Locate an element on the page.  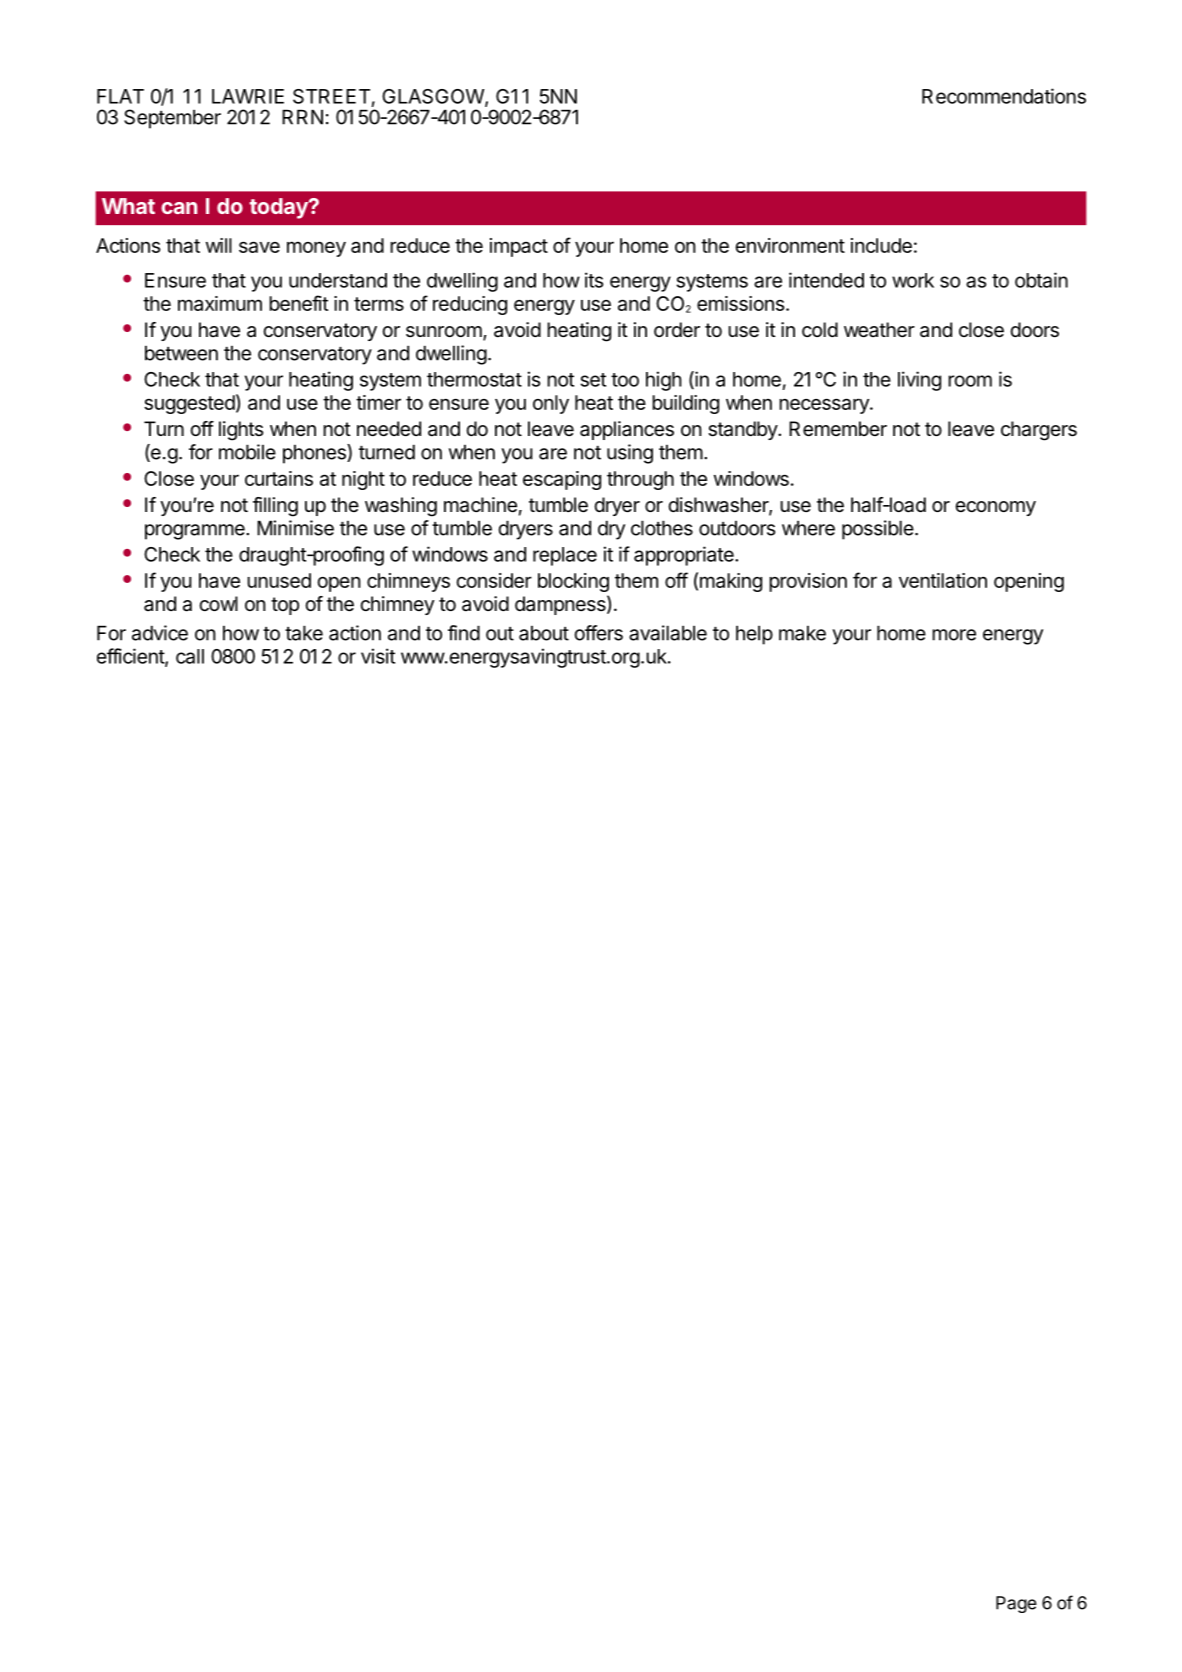
more is located at coordinates (954, 635).
